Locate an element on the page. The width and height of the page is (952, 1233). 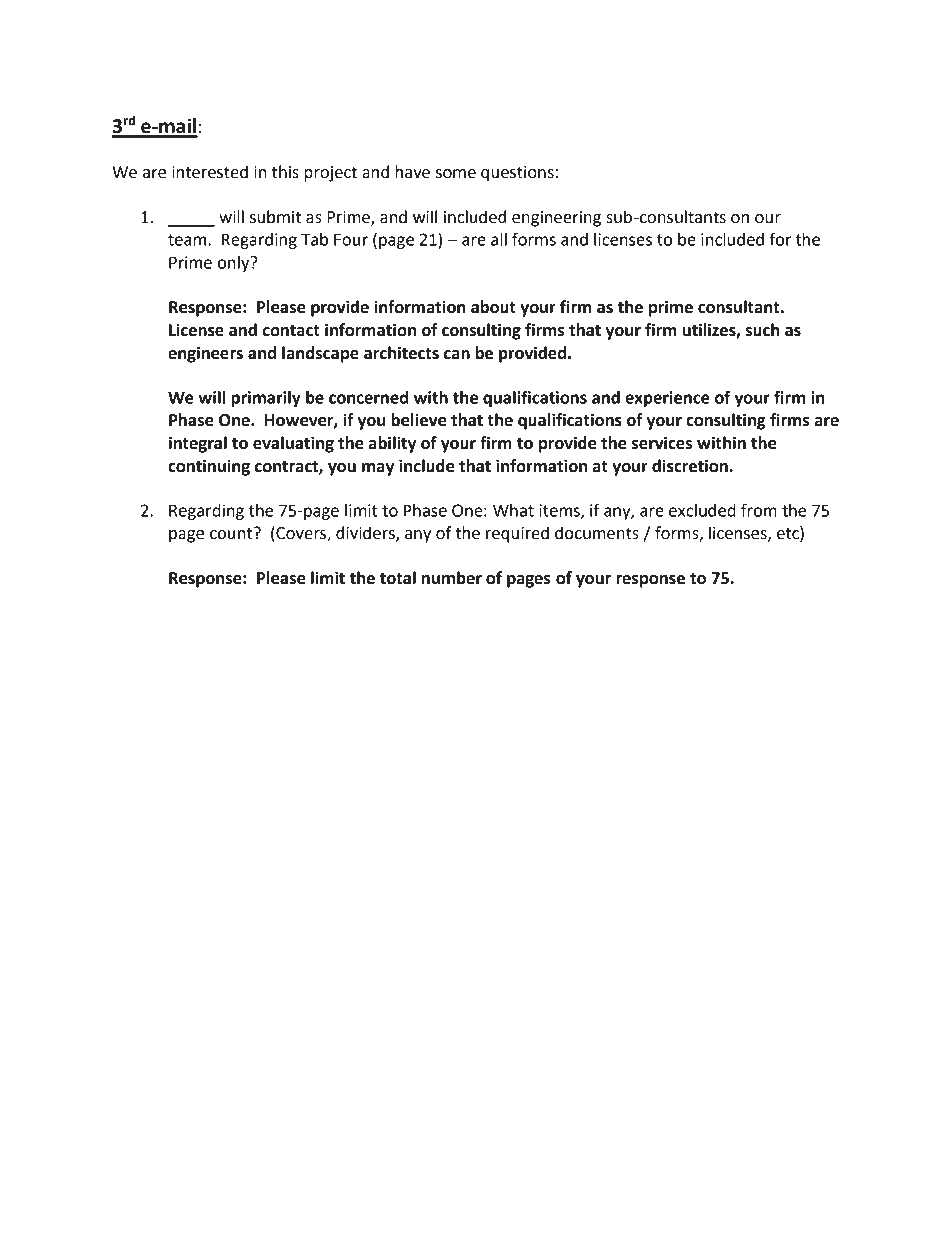
such is located at coordinates (763, 330).
